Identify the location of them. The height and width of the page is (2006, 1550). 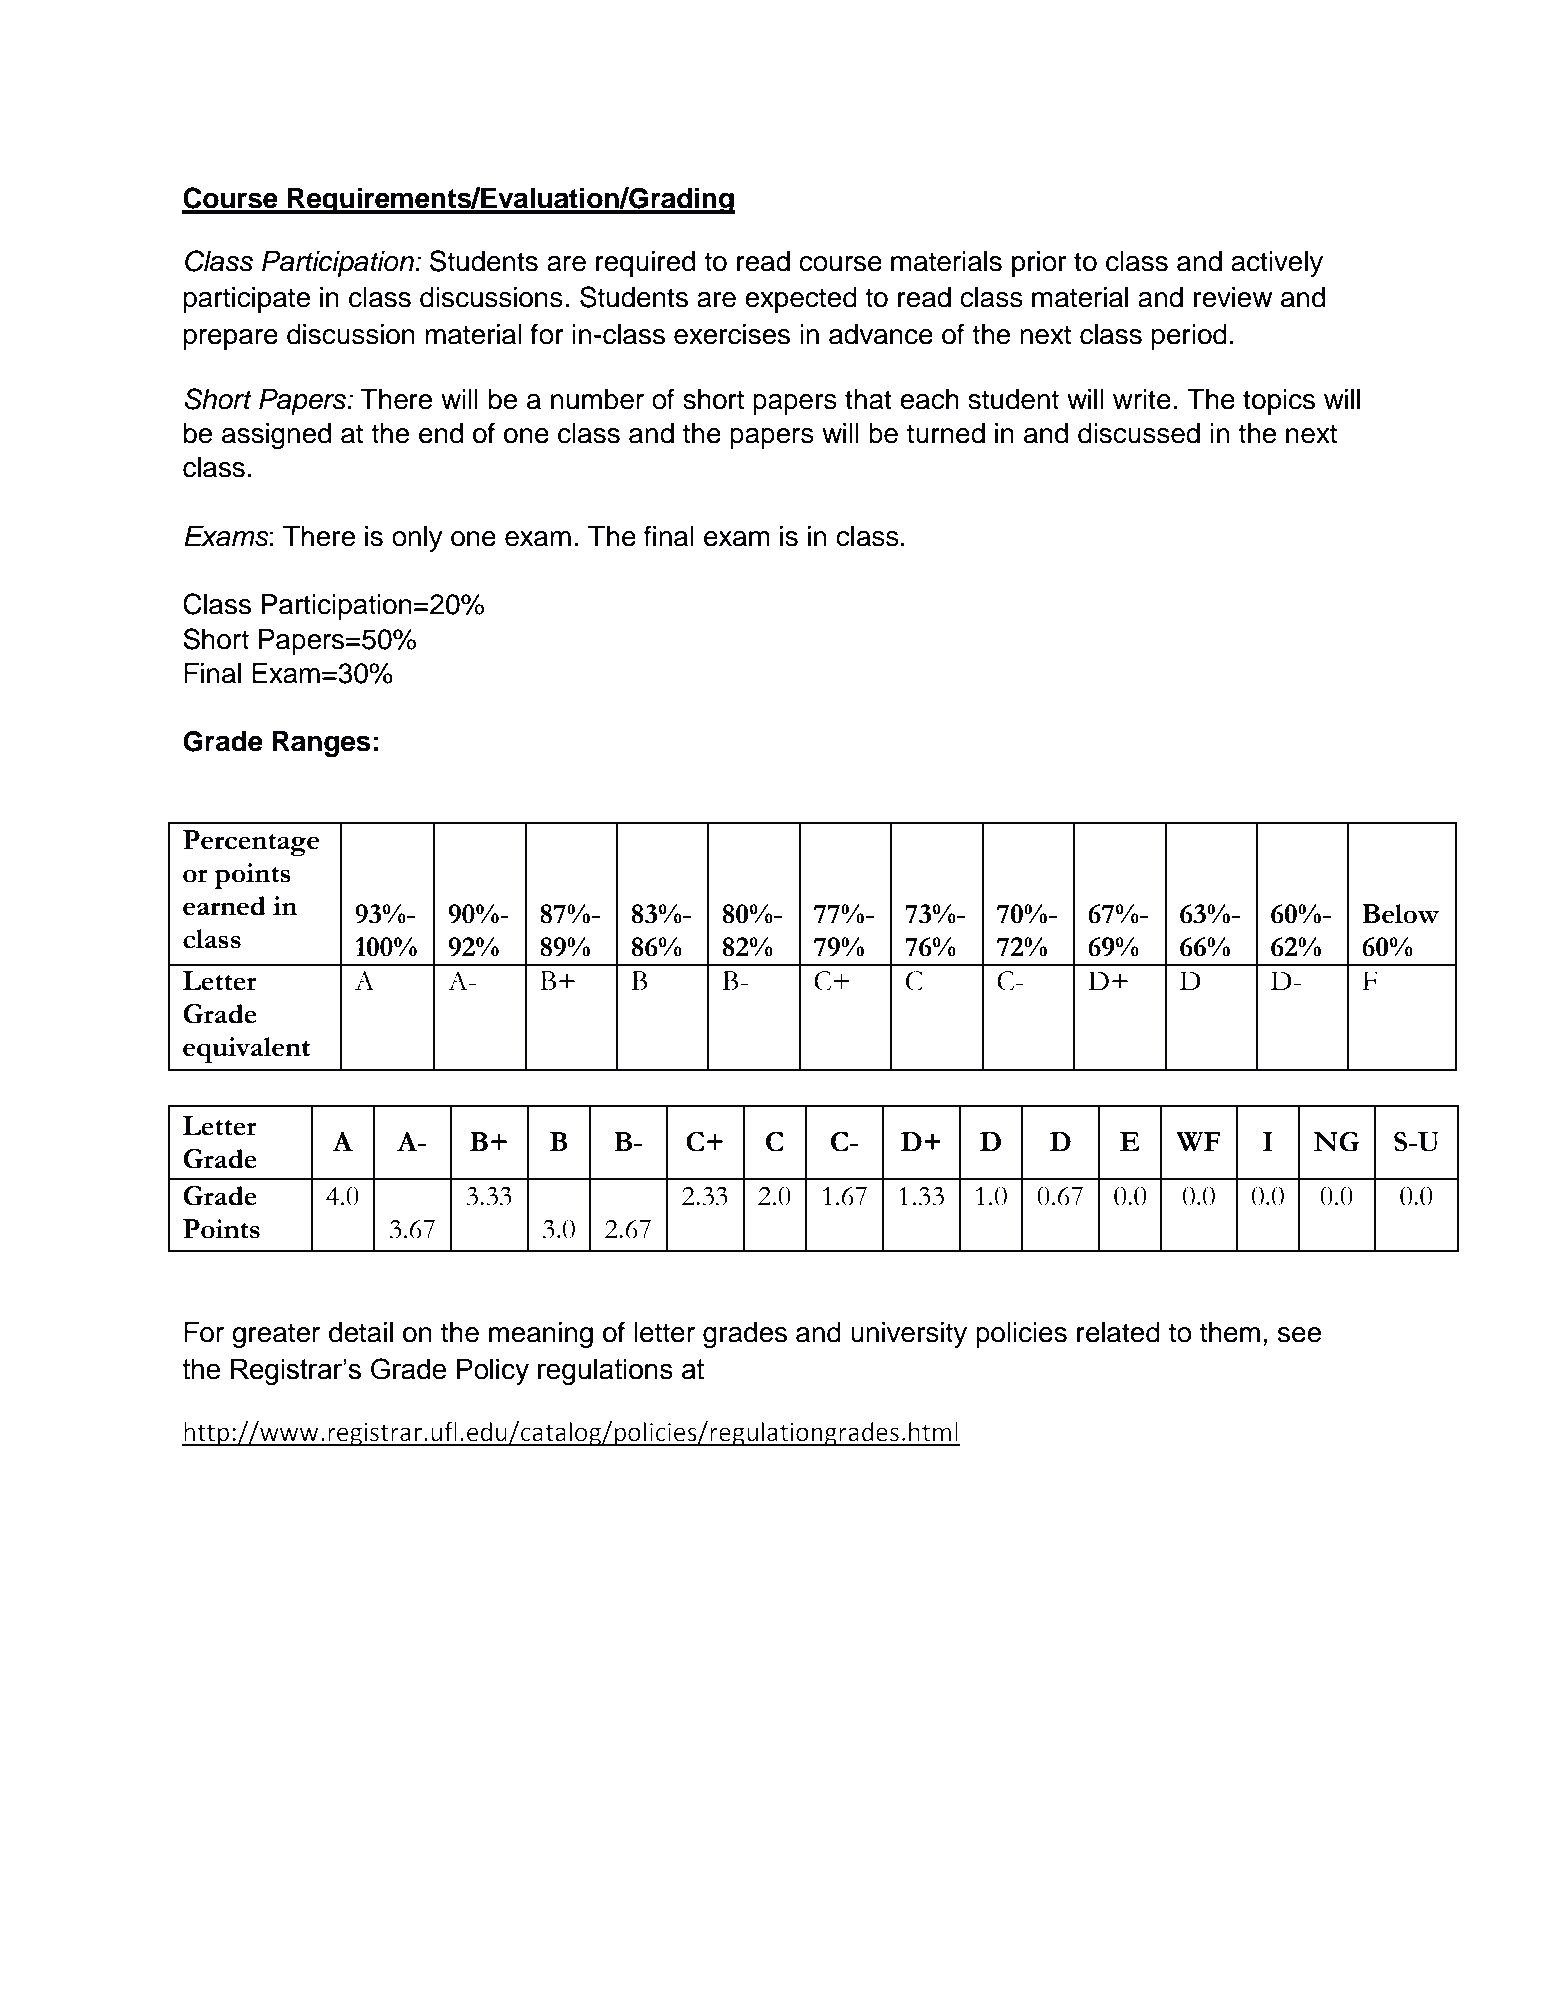
(1230, 1332).
